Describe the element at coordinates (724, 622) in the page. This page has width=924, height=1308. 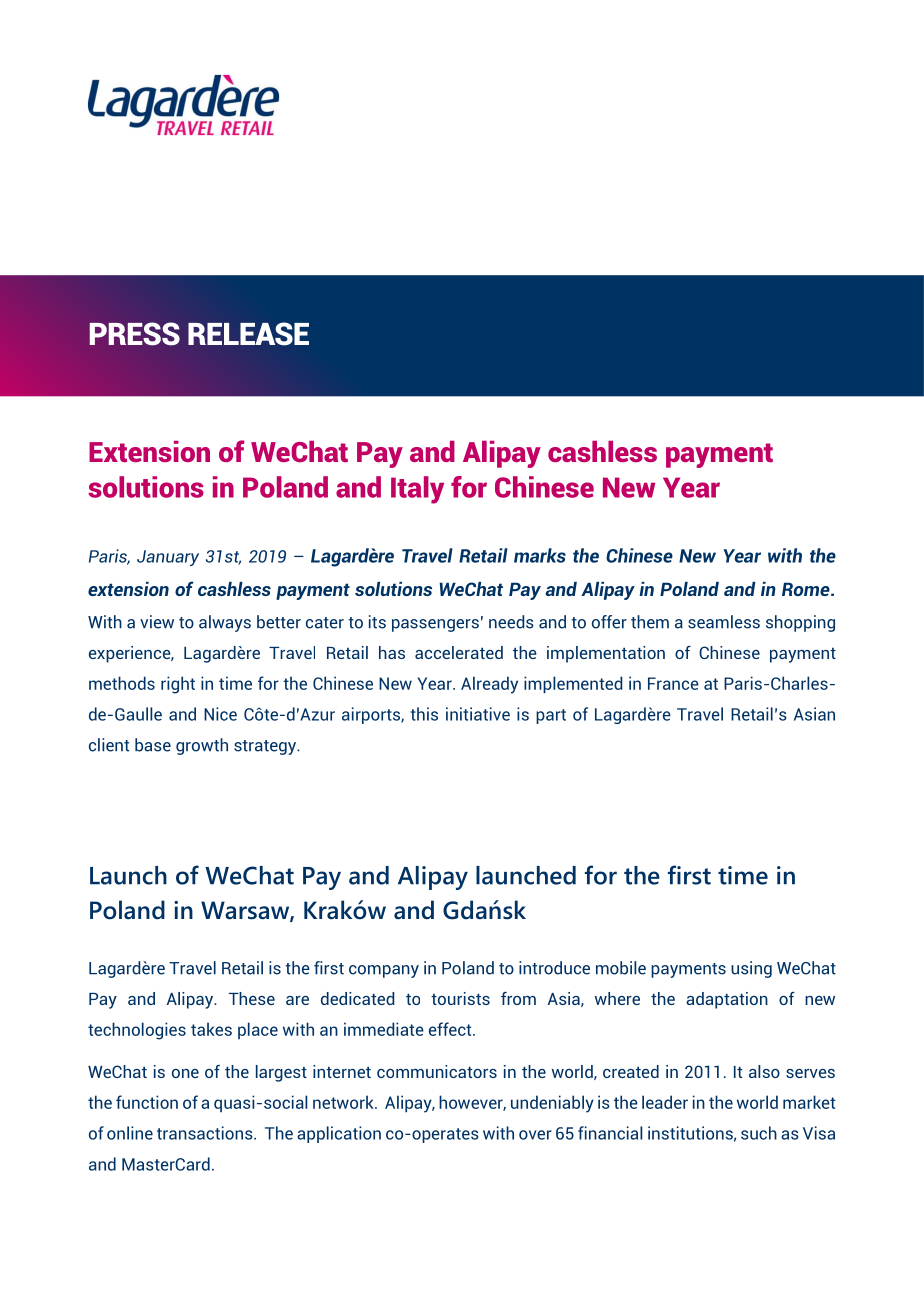
I see `seamless` at that location.
